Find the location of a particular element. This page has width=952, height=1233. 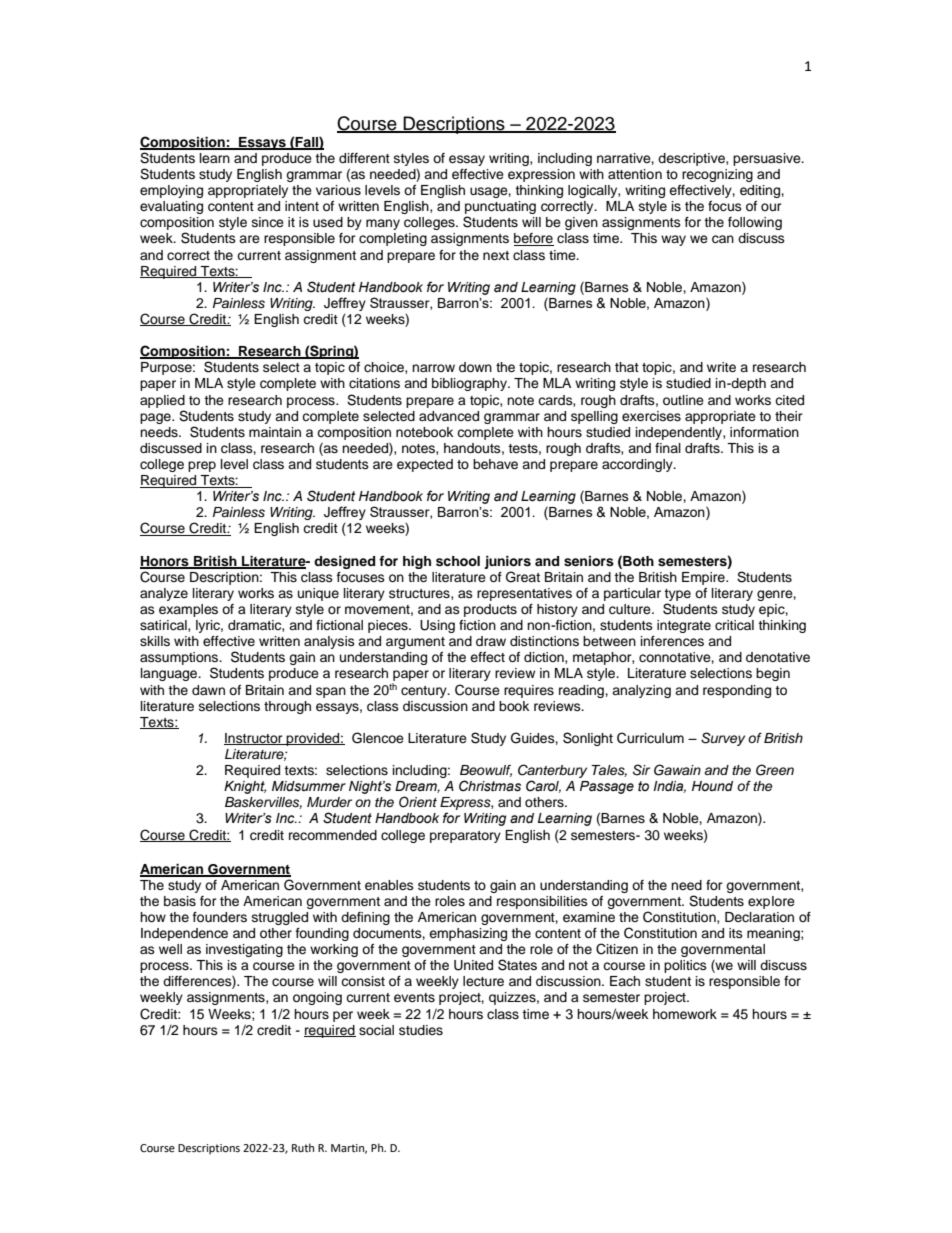

recognizing is located at coordinates (717, 175).
